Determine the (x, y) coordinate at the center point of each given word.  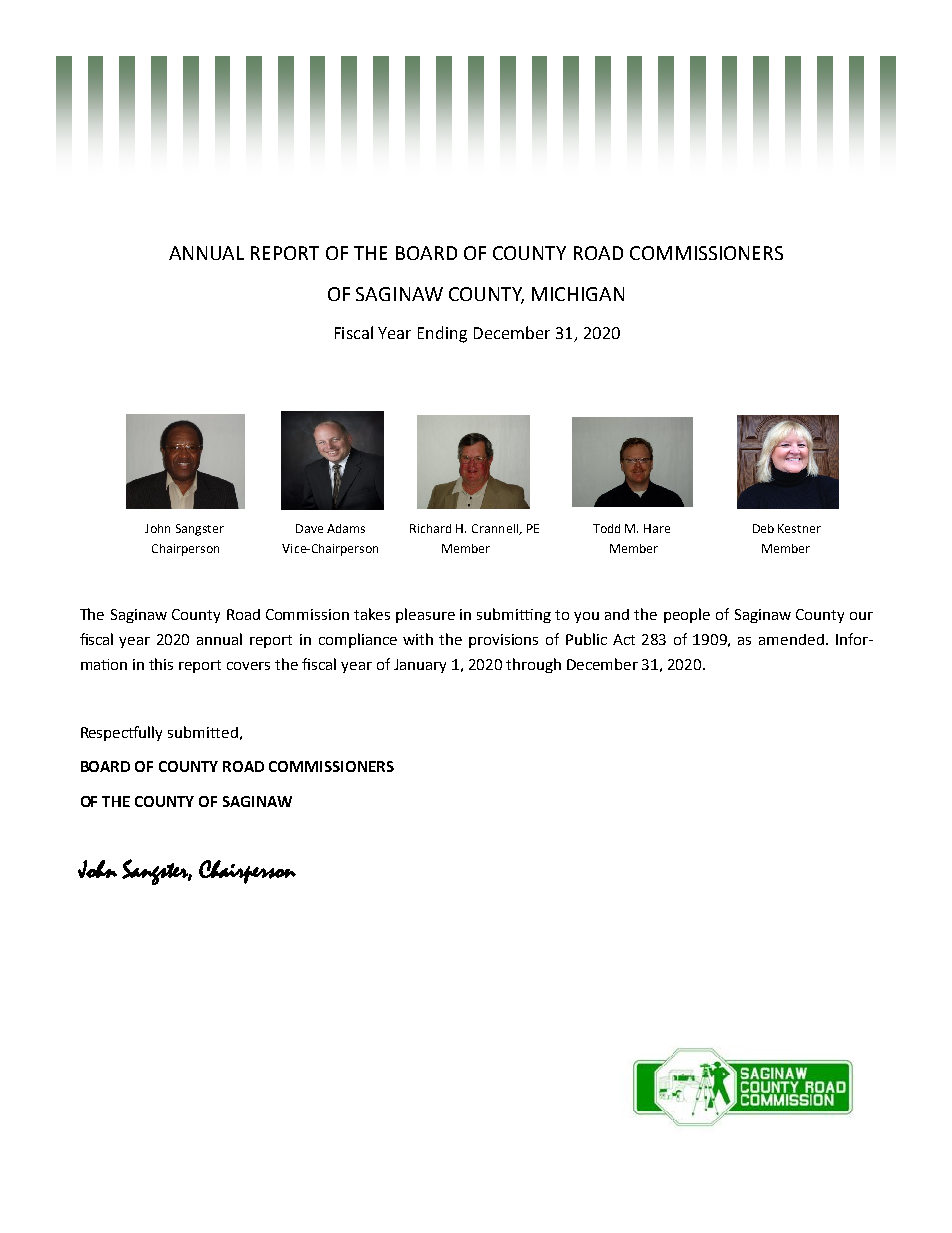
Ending (442, 334)
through (533, 665)
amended (791, 639)
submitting (514, 615)
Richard (430, 528)
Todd (606, 528)
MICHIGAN (578, 294)
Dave (309, 528)
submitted (203, 732)
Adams (346, 528)
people (687, 615)
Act (624, 639)
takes (372, 614)
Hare (657, 528)
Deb (763, 528)
